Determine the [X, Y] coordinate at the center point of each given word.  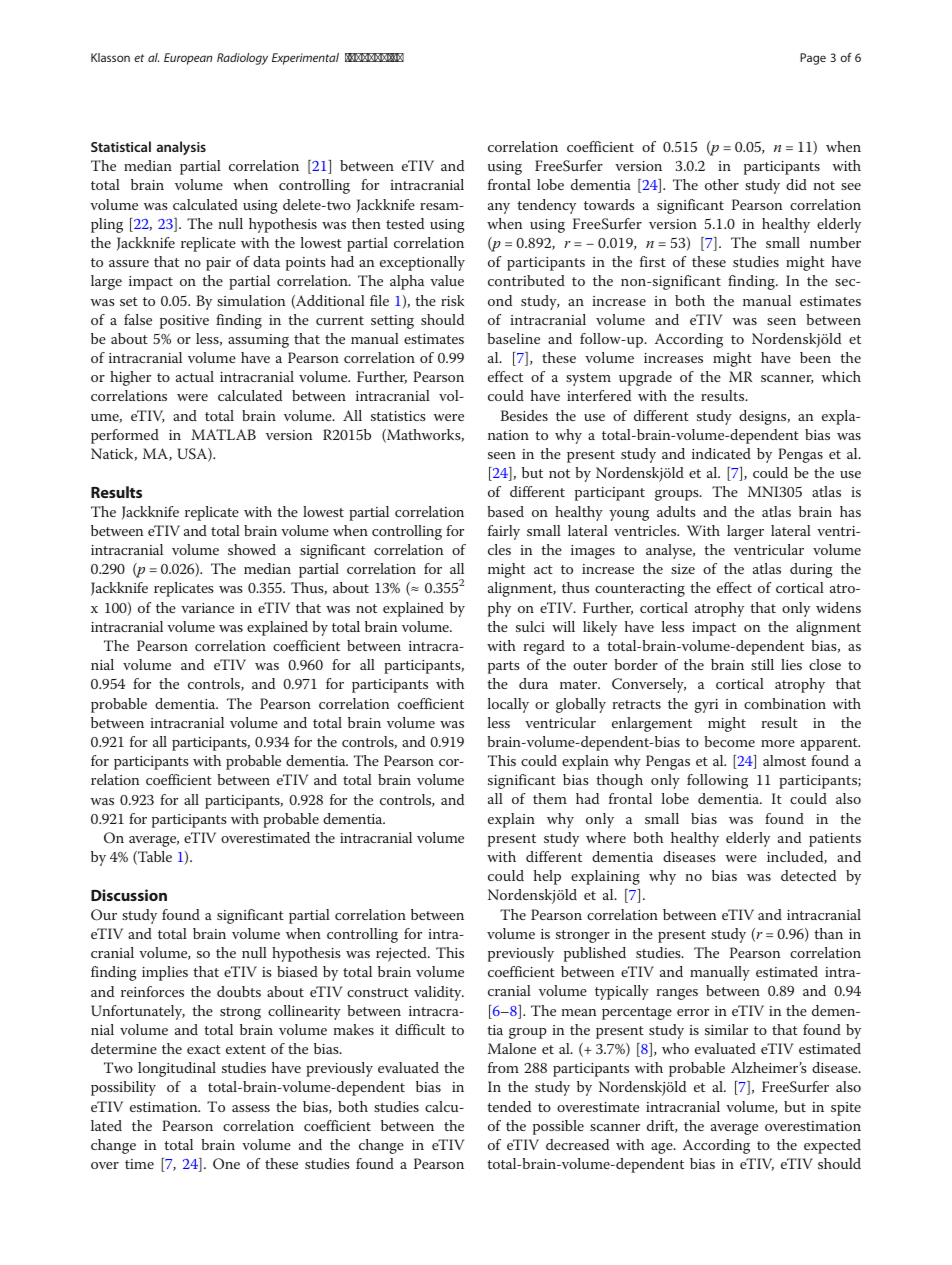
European [188, 59]
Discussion [129, 895]
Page [813, 59]
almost [784, 760]
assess [251, 1108]
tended [509, 1106]
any [499, 208]
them [550, 798]
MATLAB [223, 434]
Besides [524, 415]
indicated [721, 453]
